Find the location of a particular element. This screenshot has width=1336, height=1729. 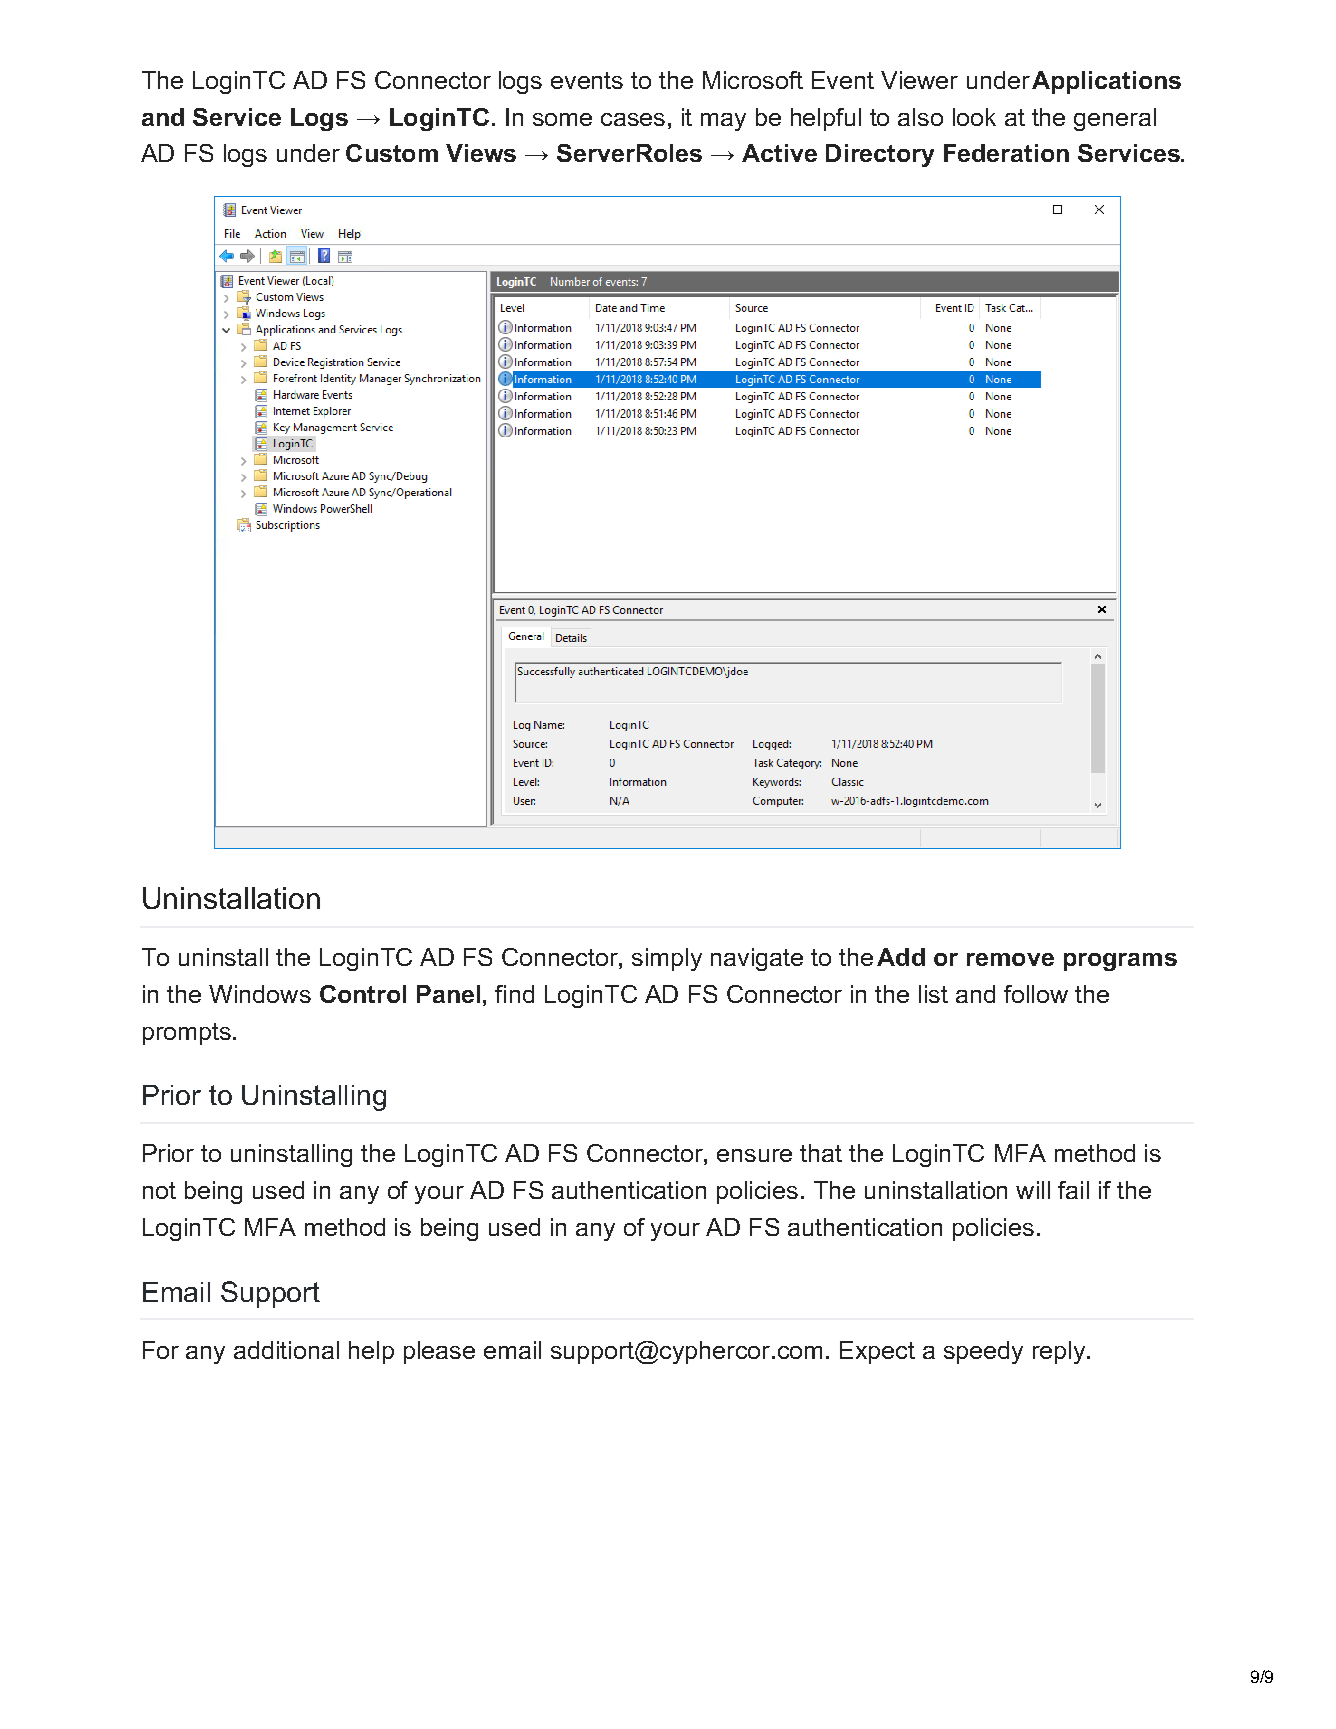

cases is located at coordinates (633, 119).
